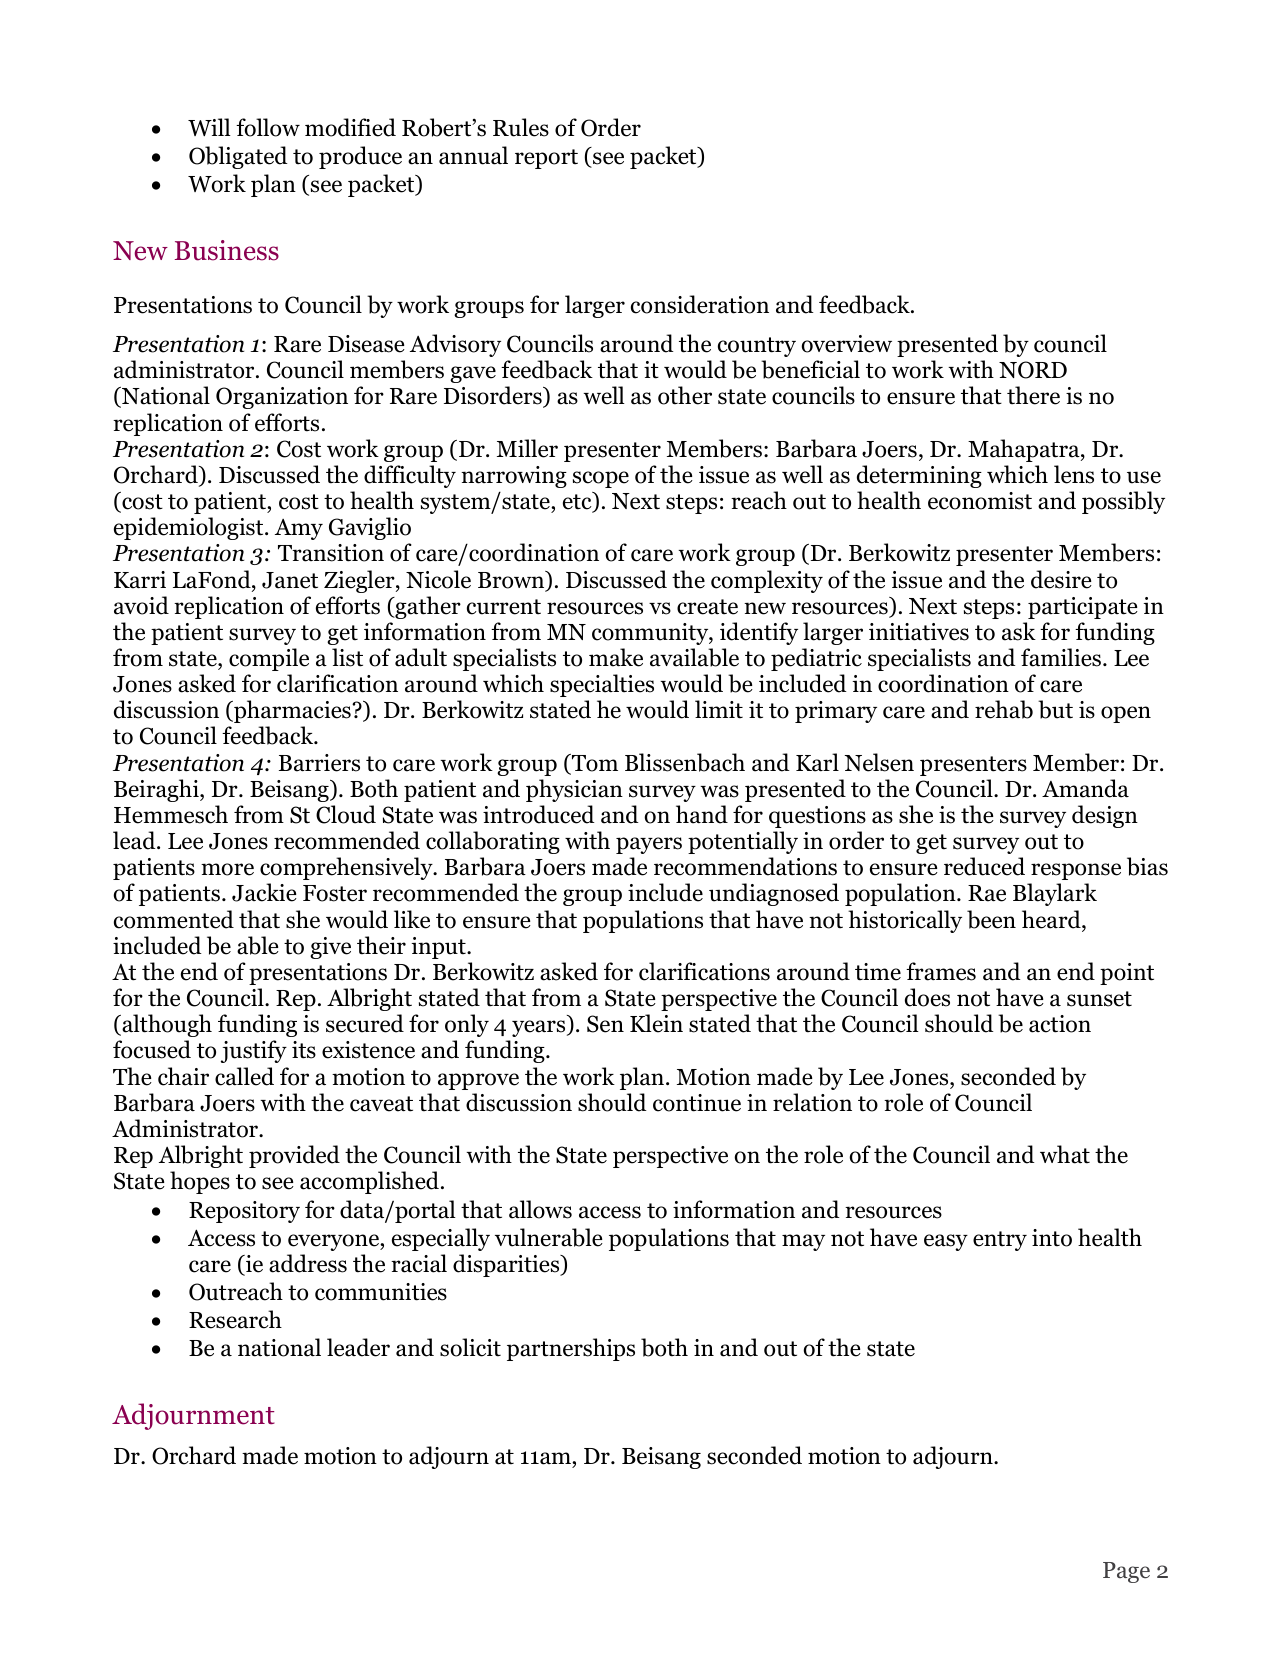 The width and height of the page is (1282, 1659). Describe the element at coordinates (235, 1319) in the page. I see `Research` at that location.
